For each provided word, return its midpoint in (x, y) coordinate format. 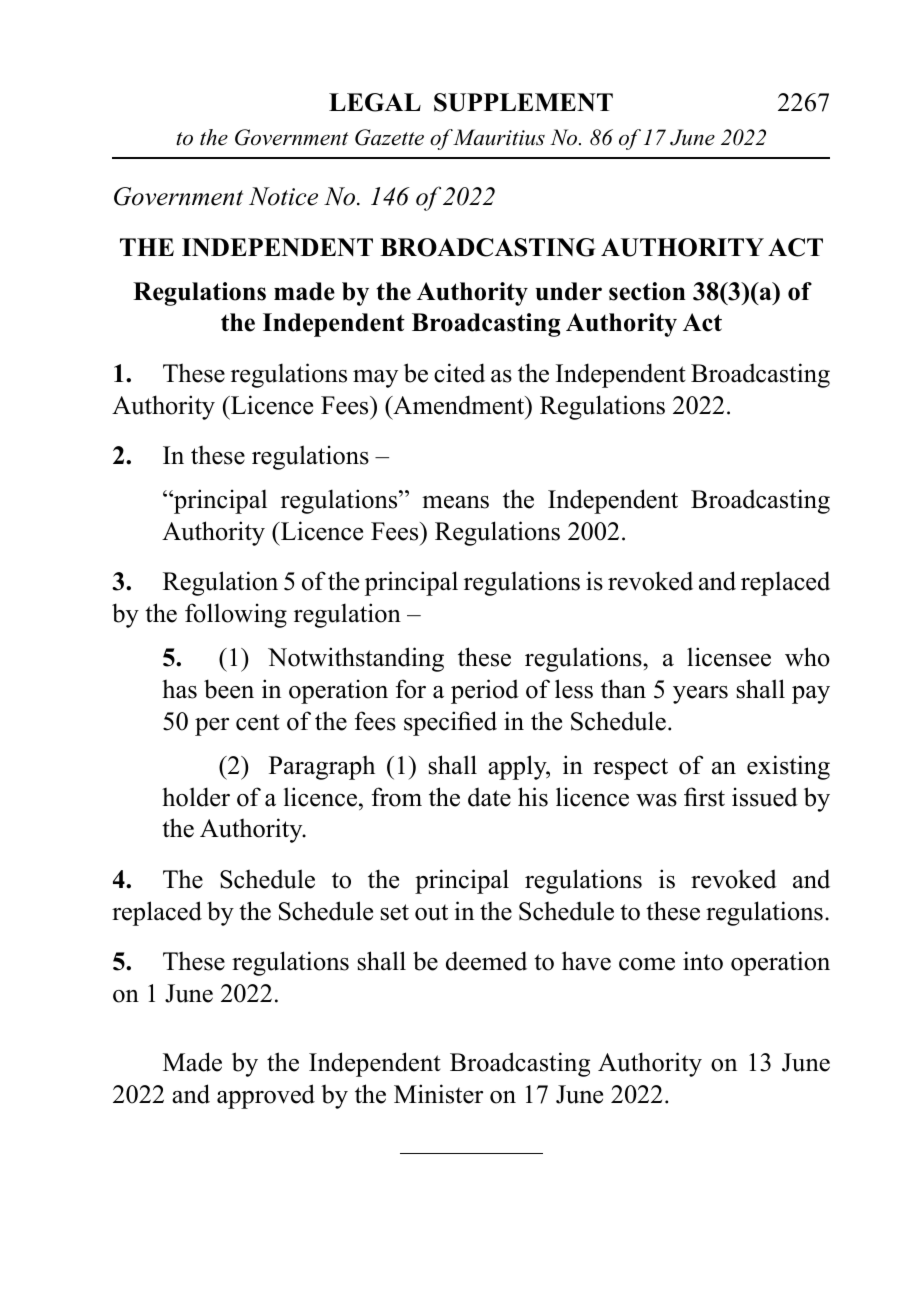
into (703, 961)
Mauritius (498, 137)
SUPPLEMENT (523, 102)
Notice (283, 196)
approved (266, 1096)
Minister (438, 1094)
